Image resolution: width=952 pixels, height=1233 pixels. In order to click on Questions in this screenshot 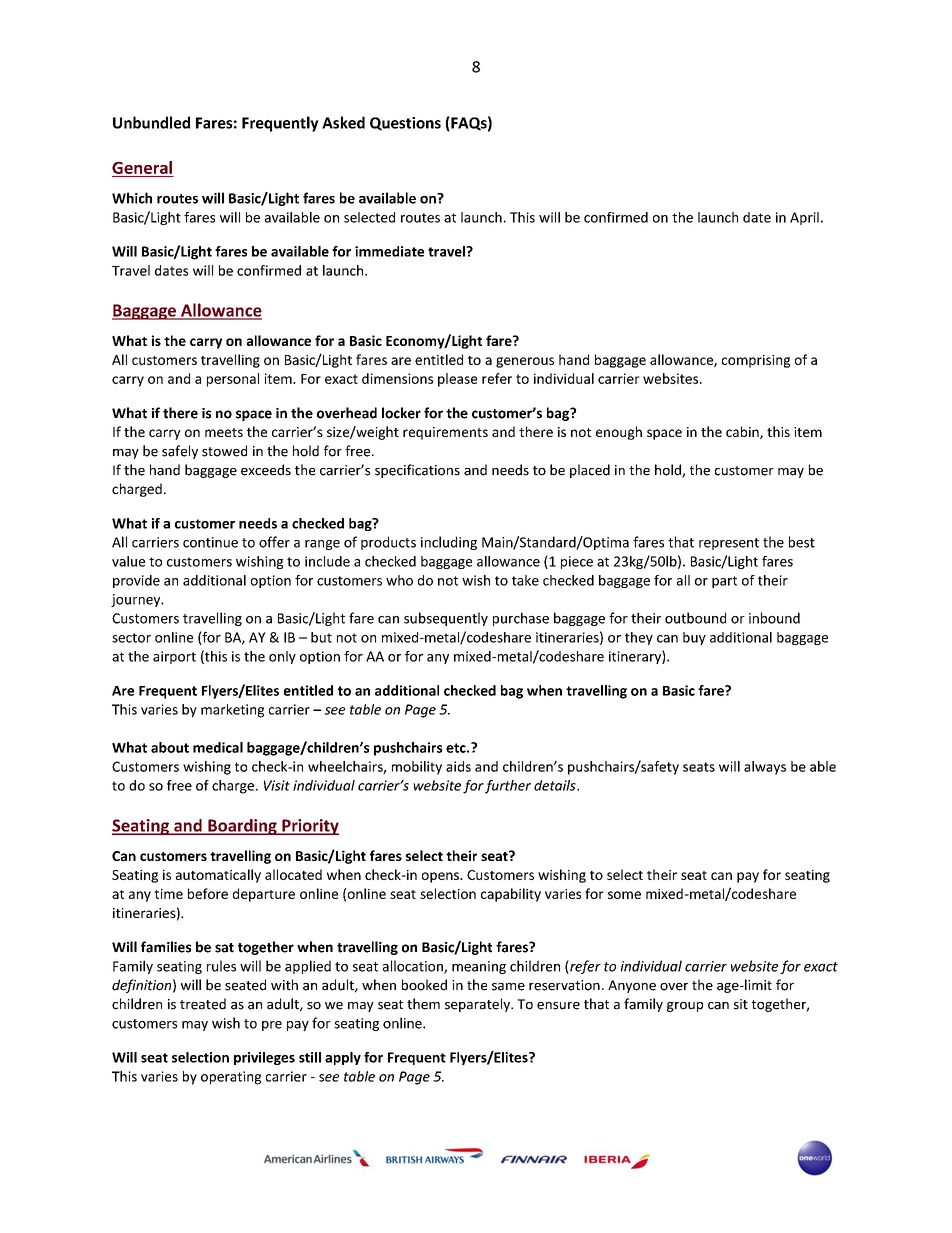, I will do `click(405, 124)`.
